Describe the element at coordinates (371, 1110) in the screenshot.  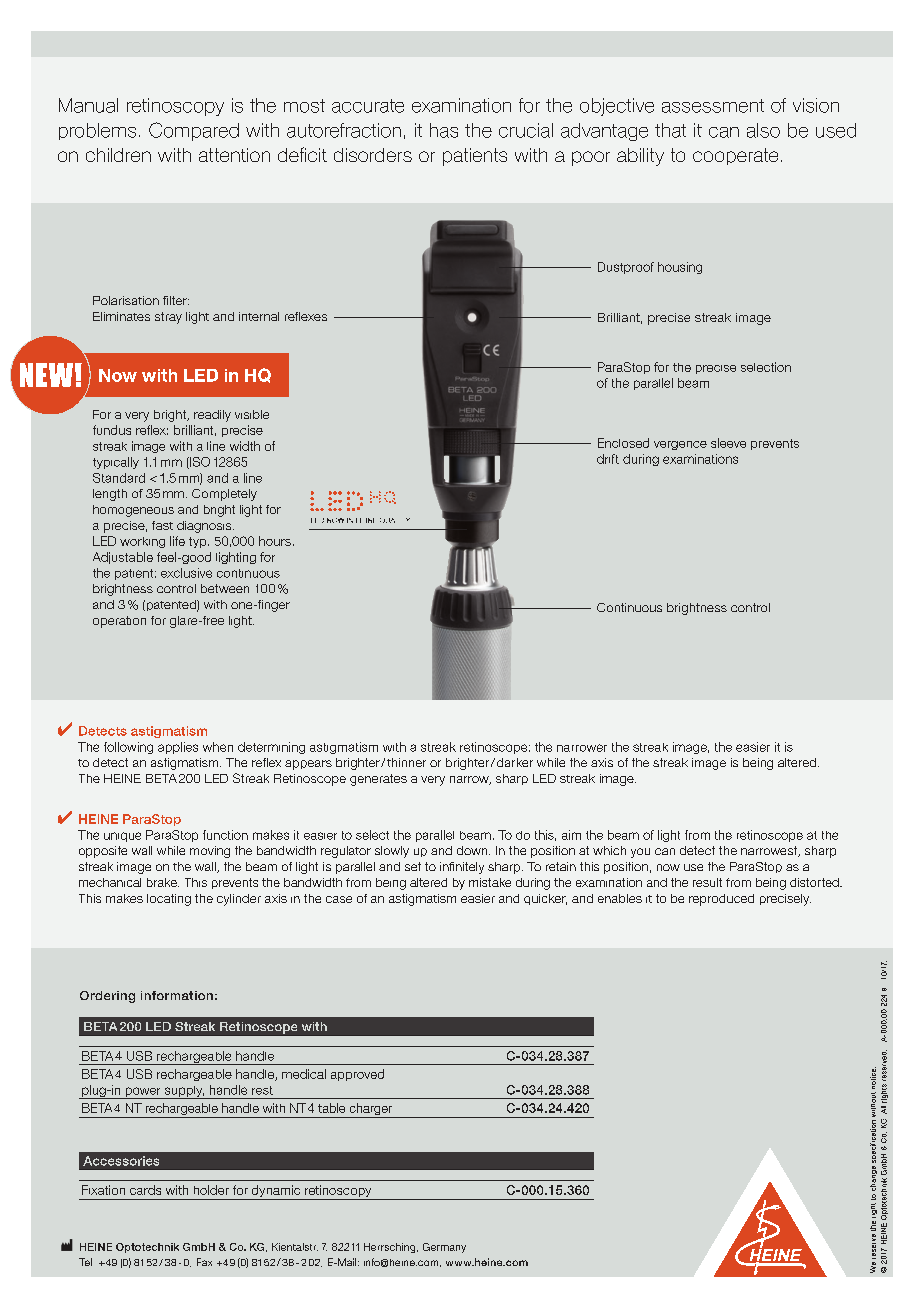
I see `charger` at that location.
